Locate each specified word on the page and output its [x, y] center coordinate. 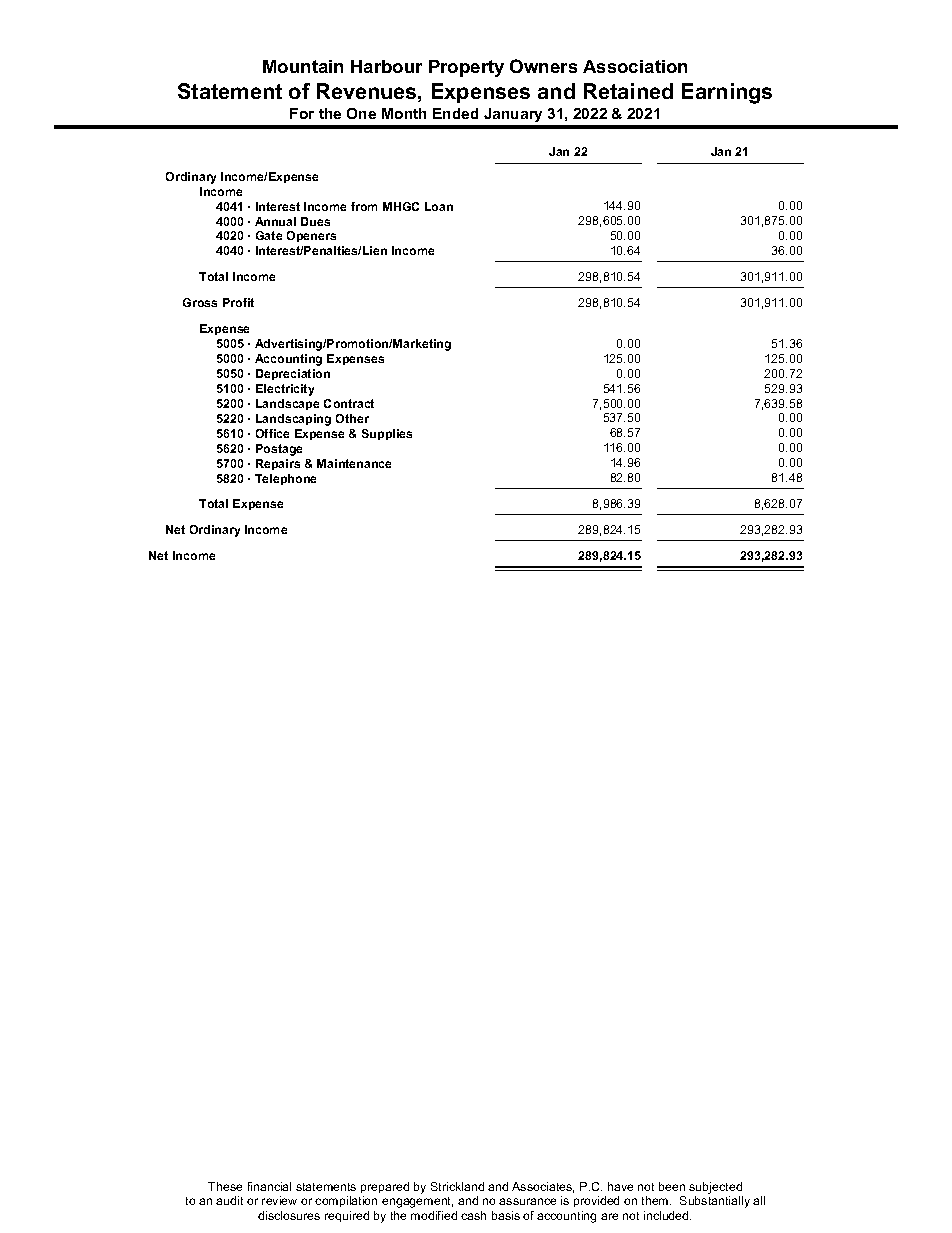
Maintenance [354, 463]
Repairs [278, 464]
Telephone [285, 479]
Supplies [387, 434]
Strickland [457, 1186]
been [672, 1186]
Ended [455, 113]
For [302, 113]
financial [269, 1186]
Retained [628, 91]
